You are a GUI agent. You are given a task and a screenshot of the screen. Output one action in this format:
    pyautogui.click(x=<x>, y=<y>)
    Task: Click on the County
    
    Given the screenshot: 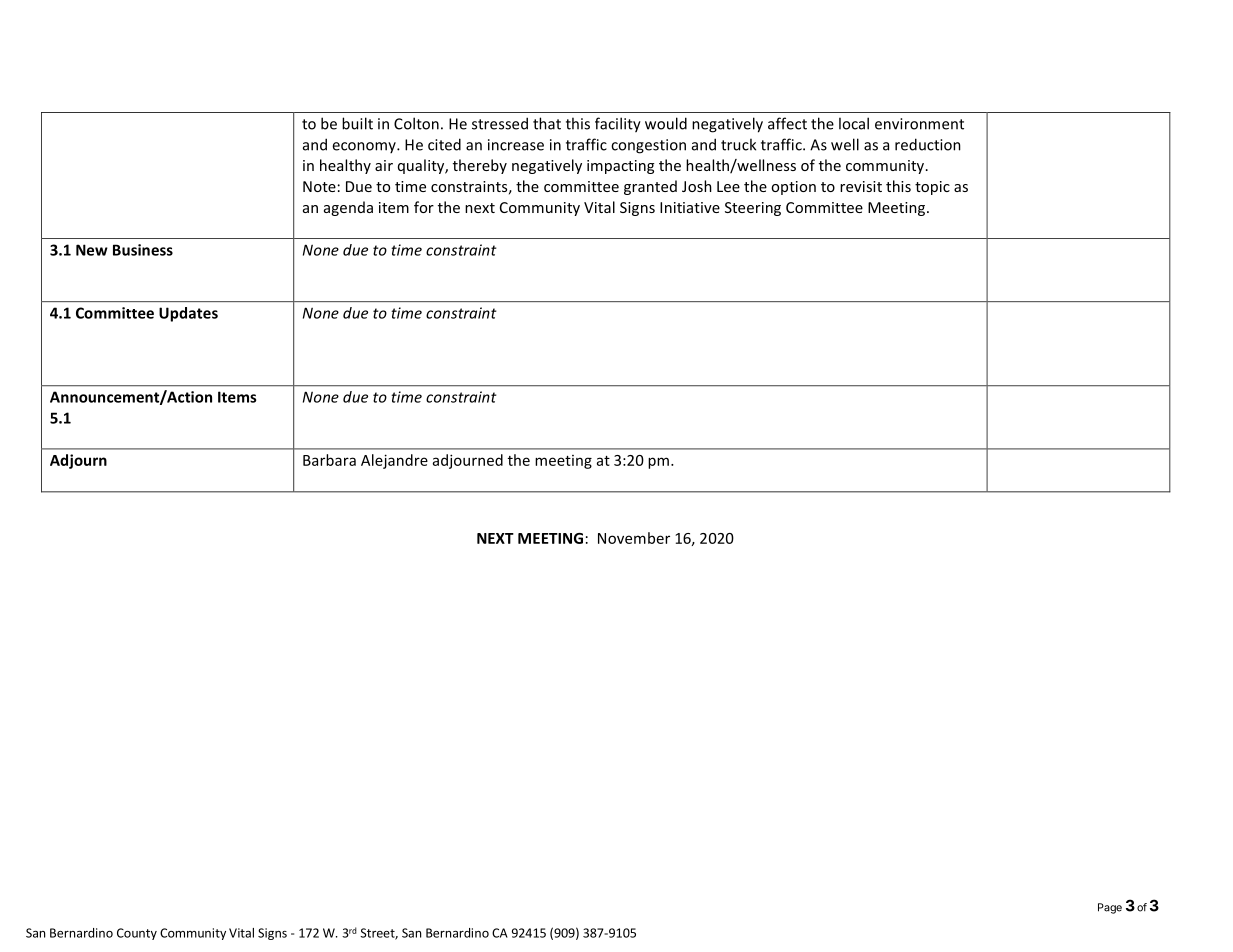 What is the action you would take?
    pyautogui.click(x=137, y=934)
